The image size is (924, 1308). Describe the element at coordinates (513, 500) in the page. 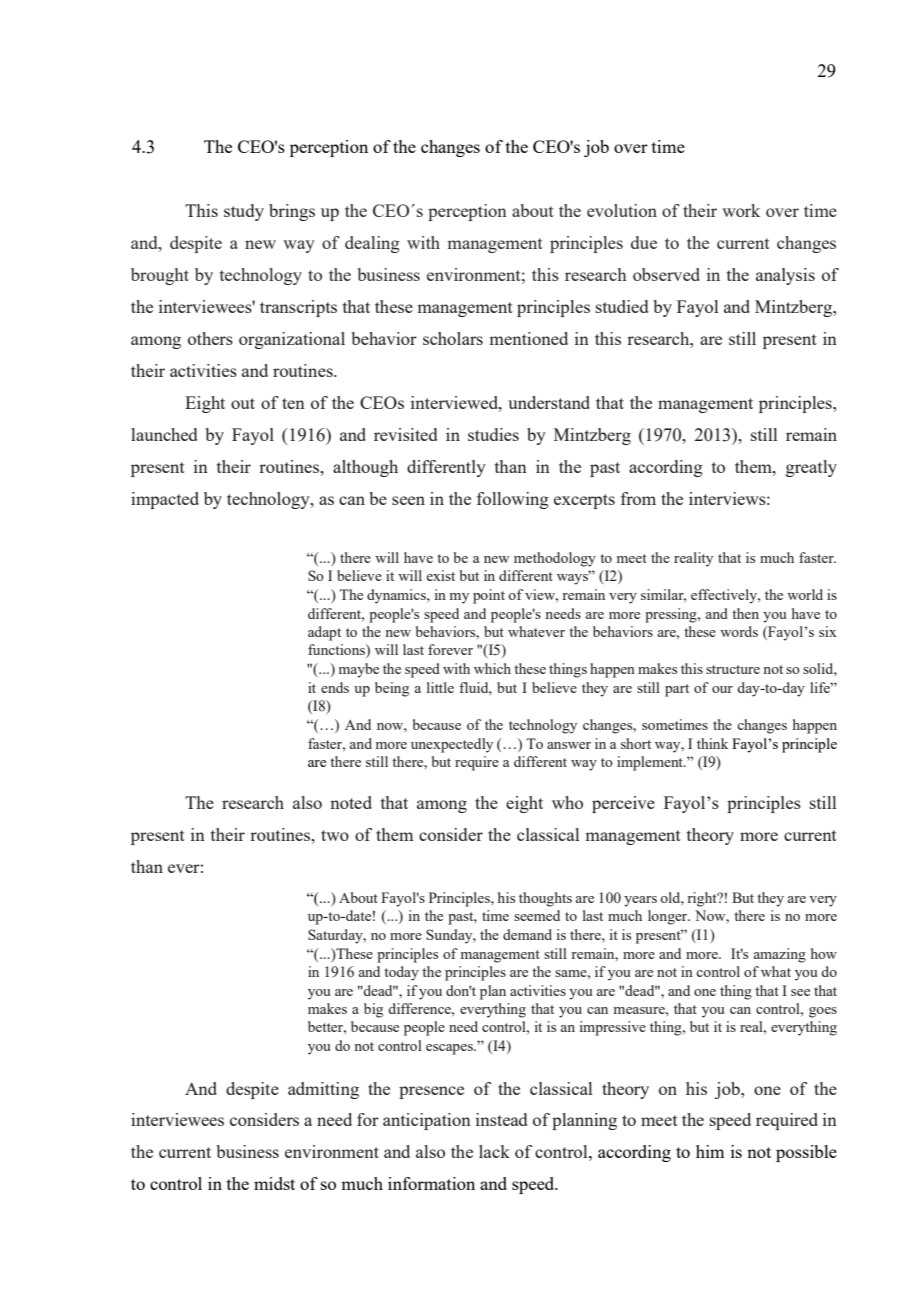

I see `following` at that location.
